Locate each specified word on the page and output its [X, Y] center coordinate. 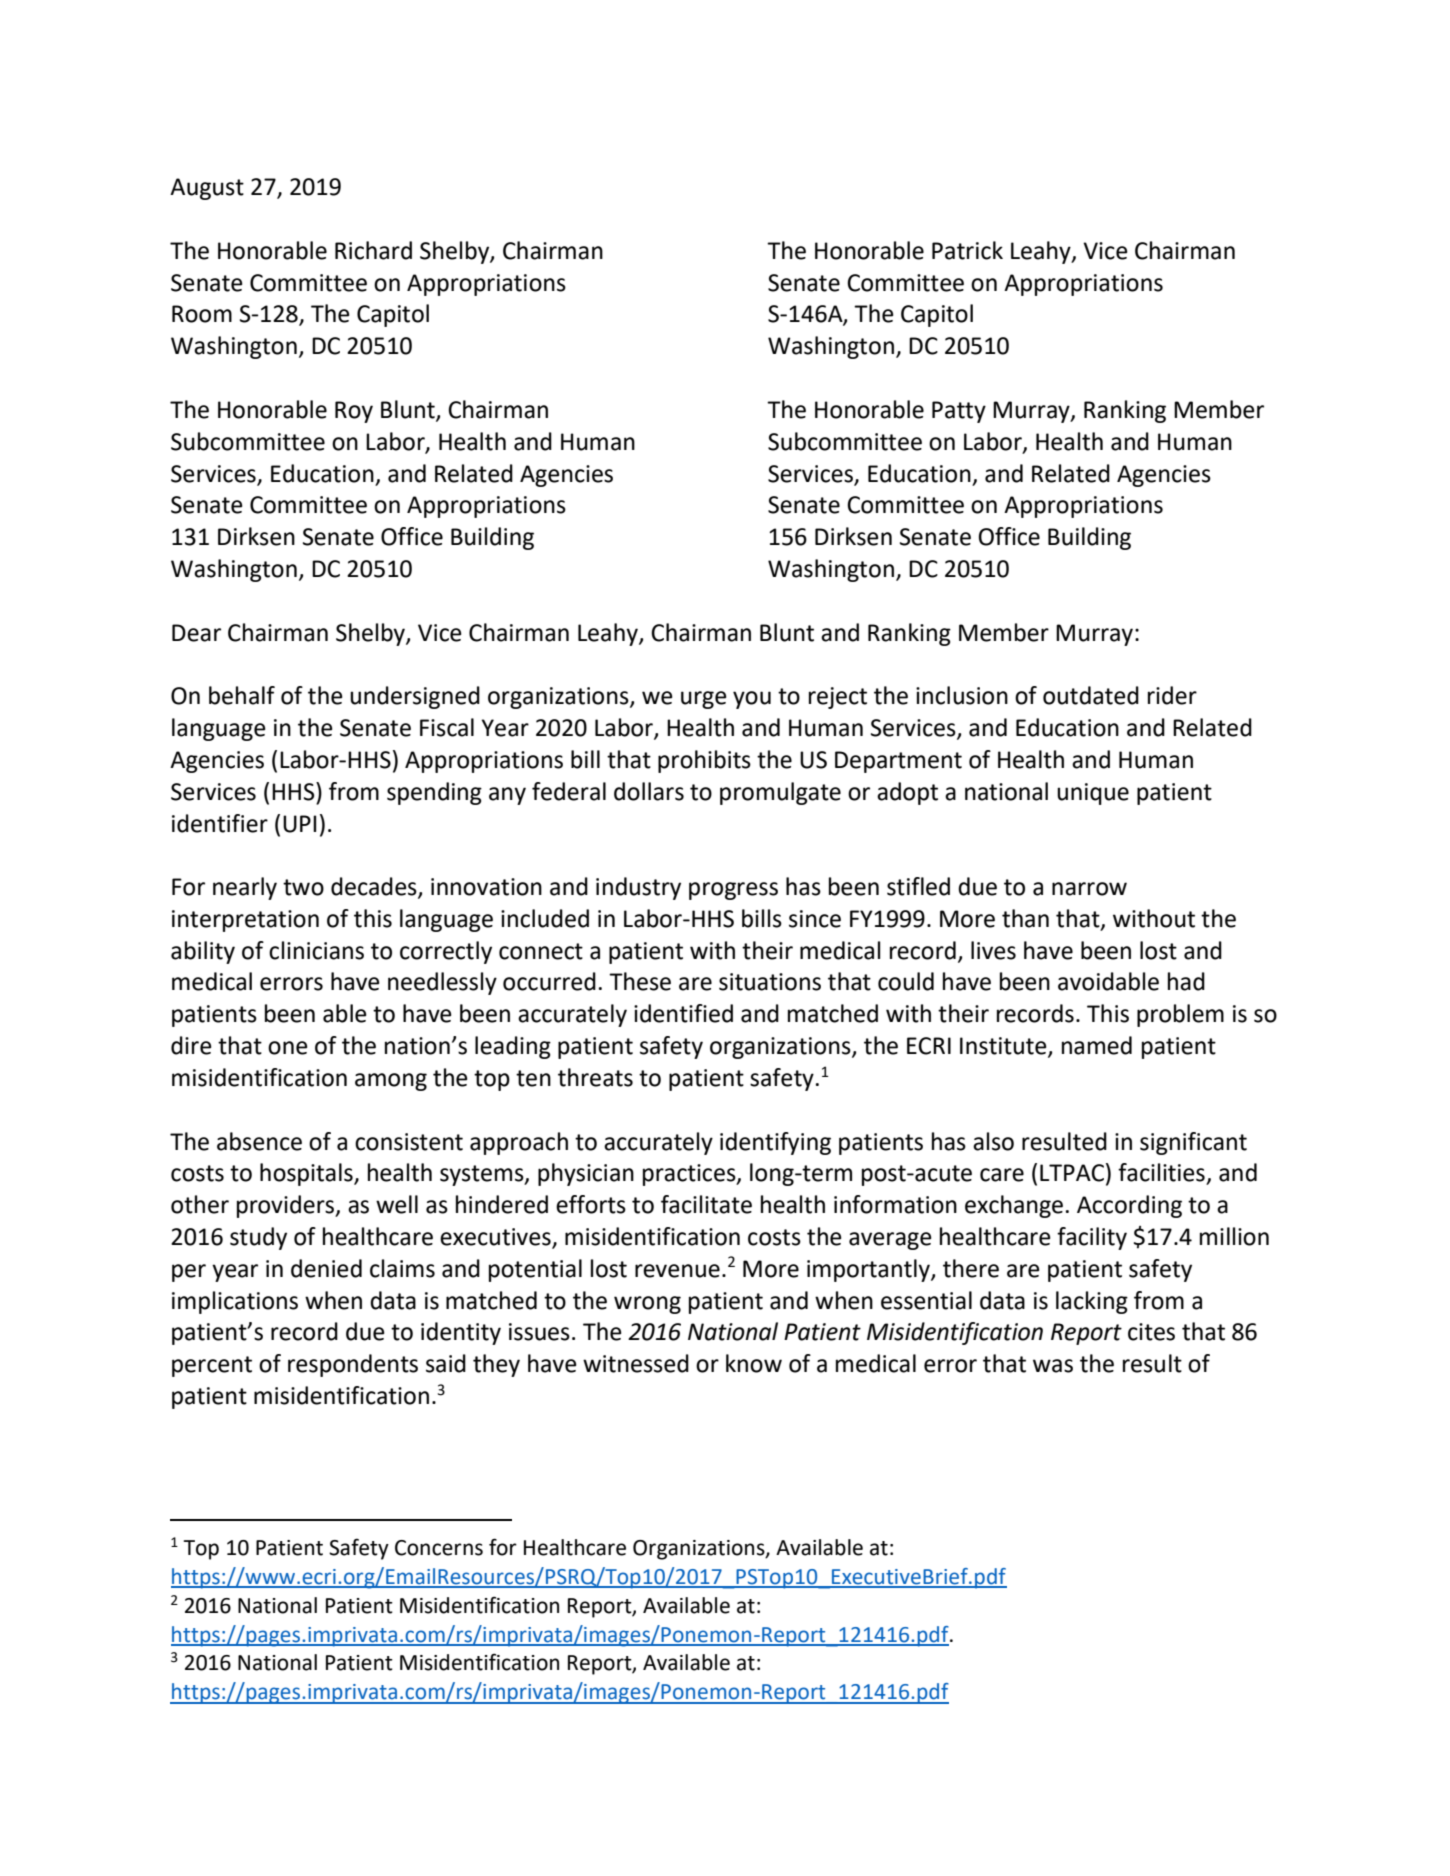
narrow [1089, 889]
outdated [1091, 695]
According [1129, 1206]
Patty [959, 412]
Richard [373, 250]
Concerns [439, 1548]
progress [733, 891]
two [303, 887]
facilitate [706, 1204]
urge [704, 700]
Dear [196, 633]
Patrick [967, 250]
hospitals [307, 1174]
